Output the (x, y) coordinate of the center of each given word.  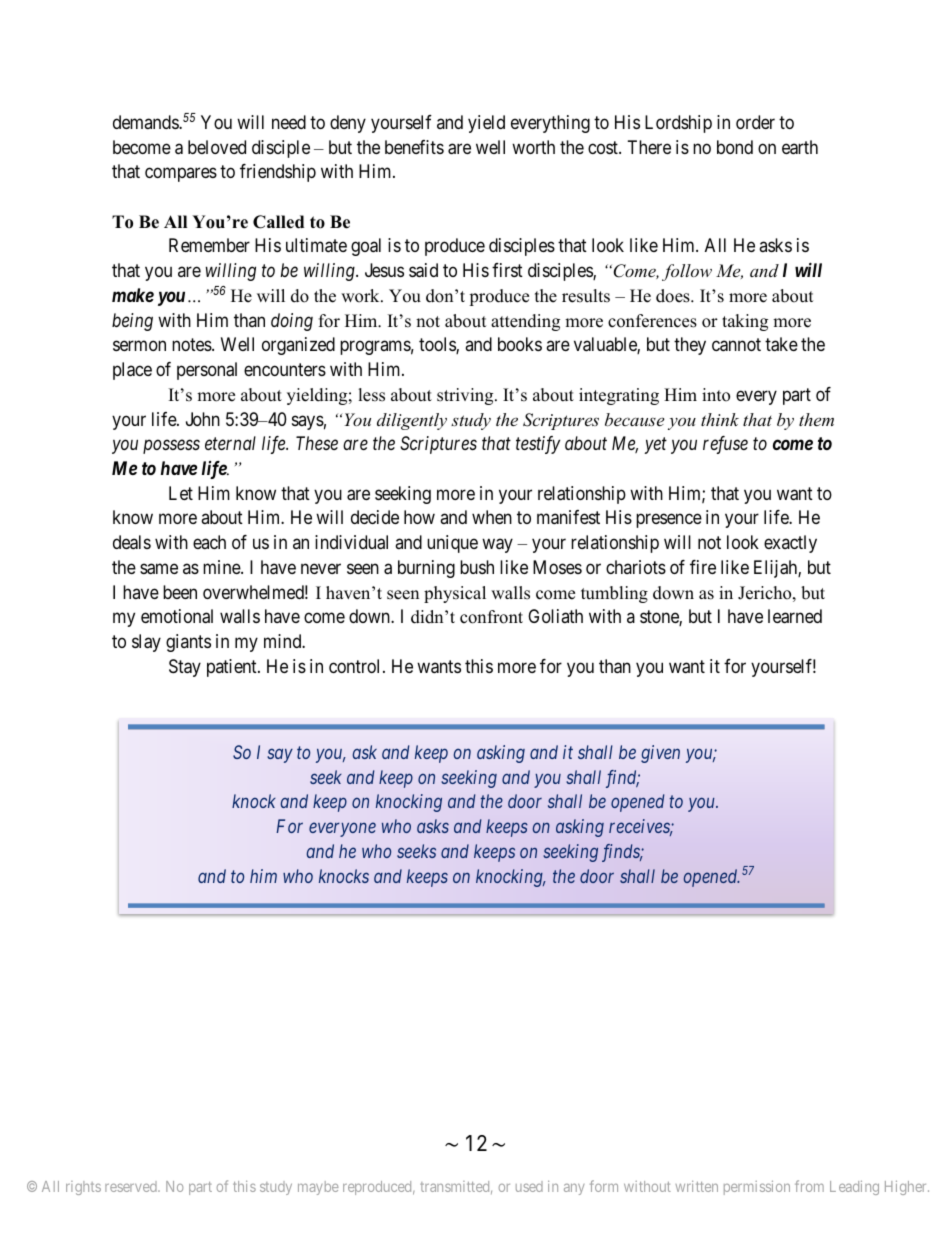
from (809, 1186)
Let (181, 493)
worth (533, 147)
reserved (132, 1186)
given (660, 754)
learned (795, 616)
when (492, 517)
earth (800, 147)
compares (181, 175)
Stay (185, 668)
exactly (790, 544)
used (529, 1186)
